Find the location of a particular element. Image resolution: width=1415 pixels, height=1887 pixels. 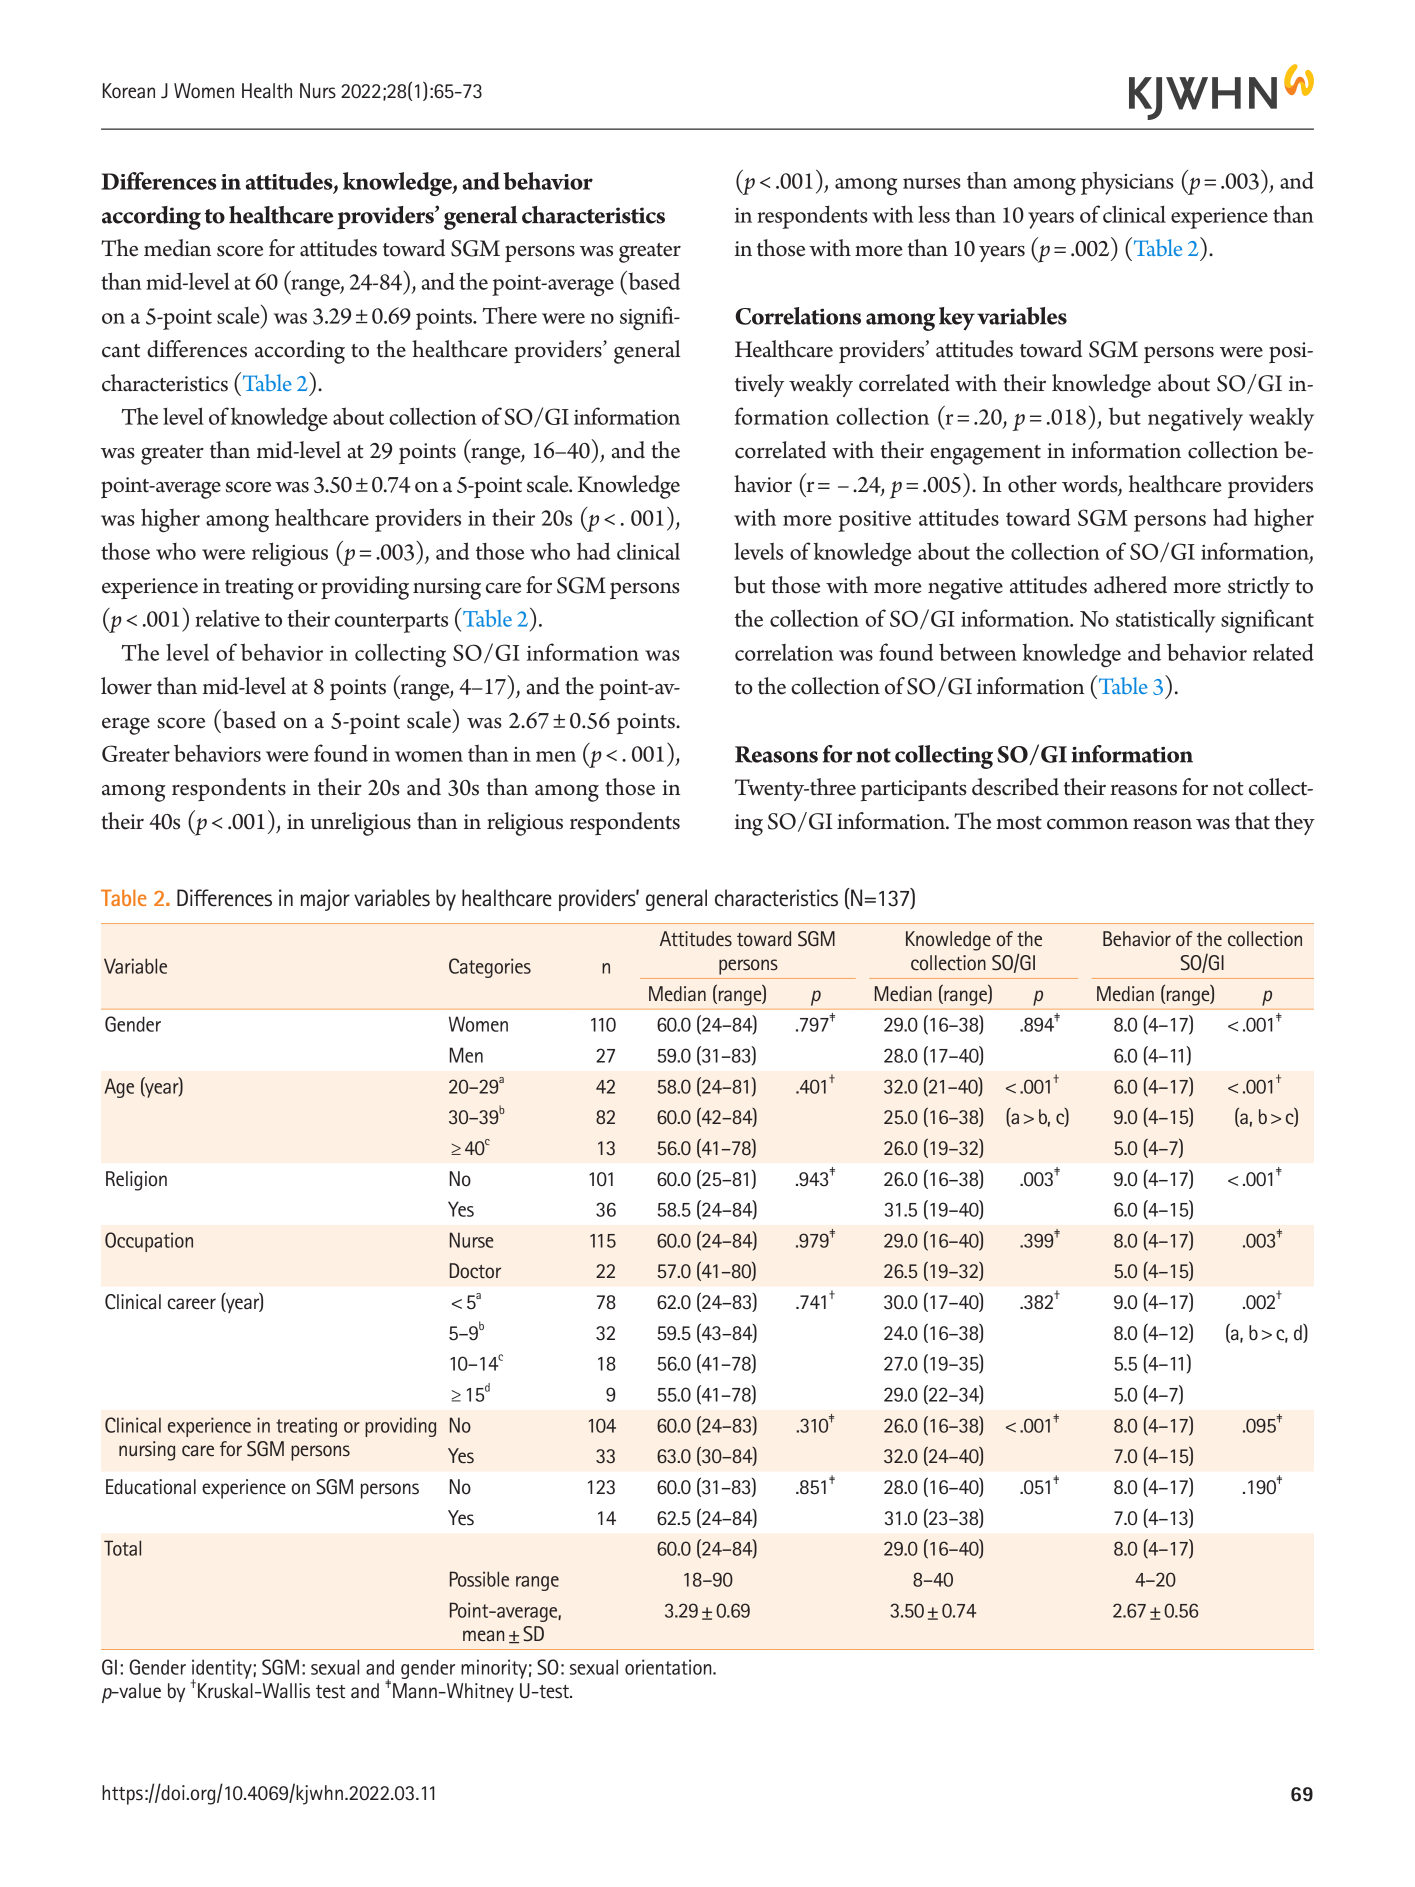

orientation is located at coordinates (669, 1667).
